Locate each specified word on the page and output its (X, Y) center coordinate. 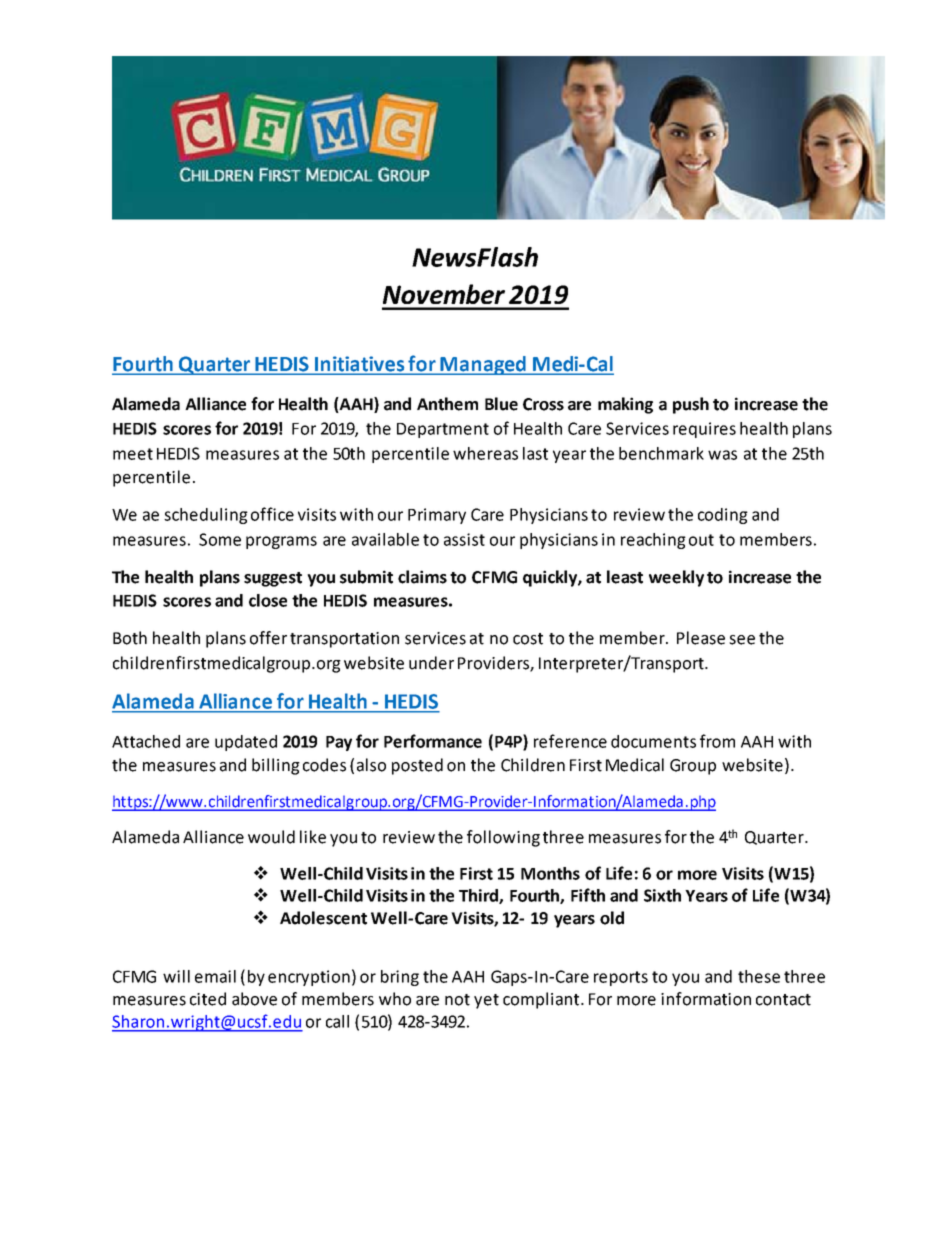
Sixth (662, 895)
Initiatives (359, 365)
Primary (437, 516)
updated (246, 743)
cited (208, 999)
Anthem (447, 404)
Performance (433, 741)
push (691, 405)
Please (701, 638)
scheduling (206, 516)
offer (268, 638)
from (717, 741)
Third (479, 896)
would (271, 837)
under (431, 663)
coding (723, 516)
